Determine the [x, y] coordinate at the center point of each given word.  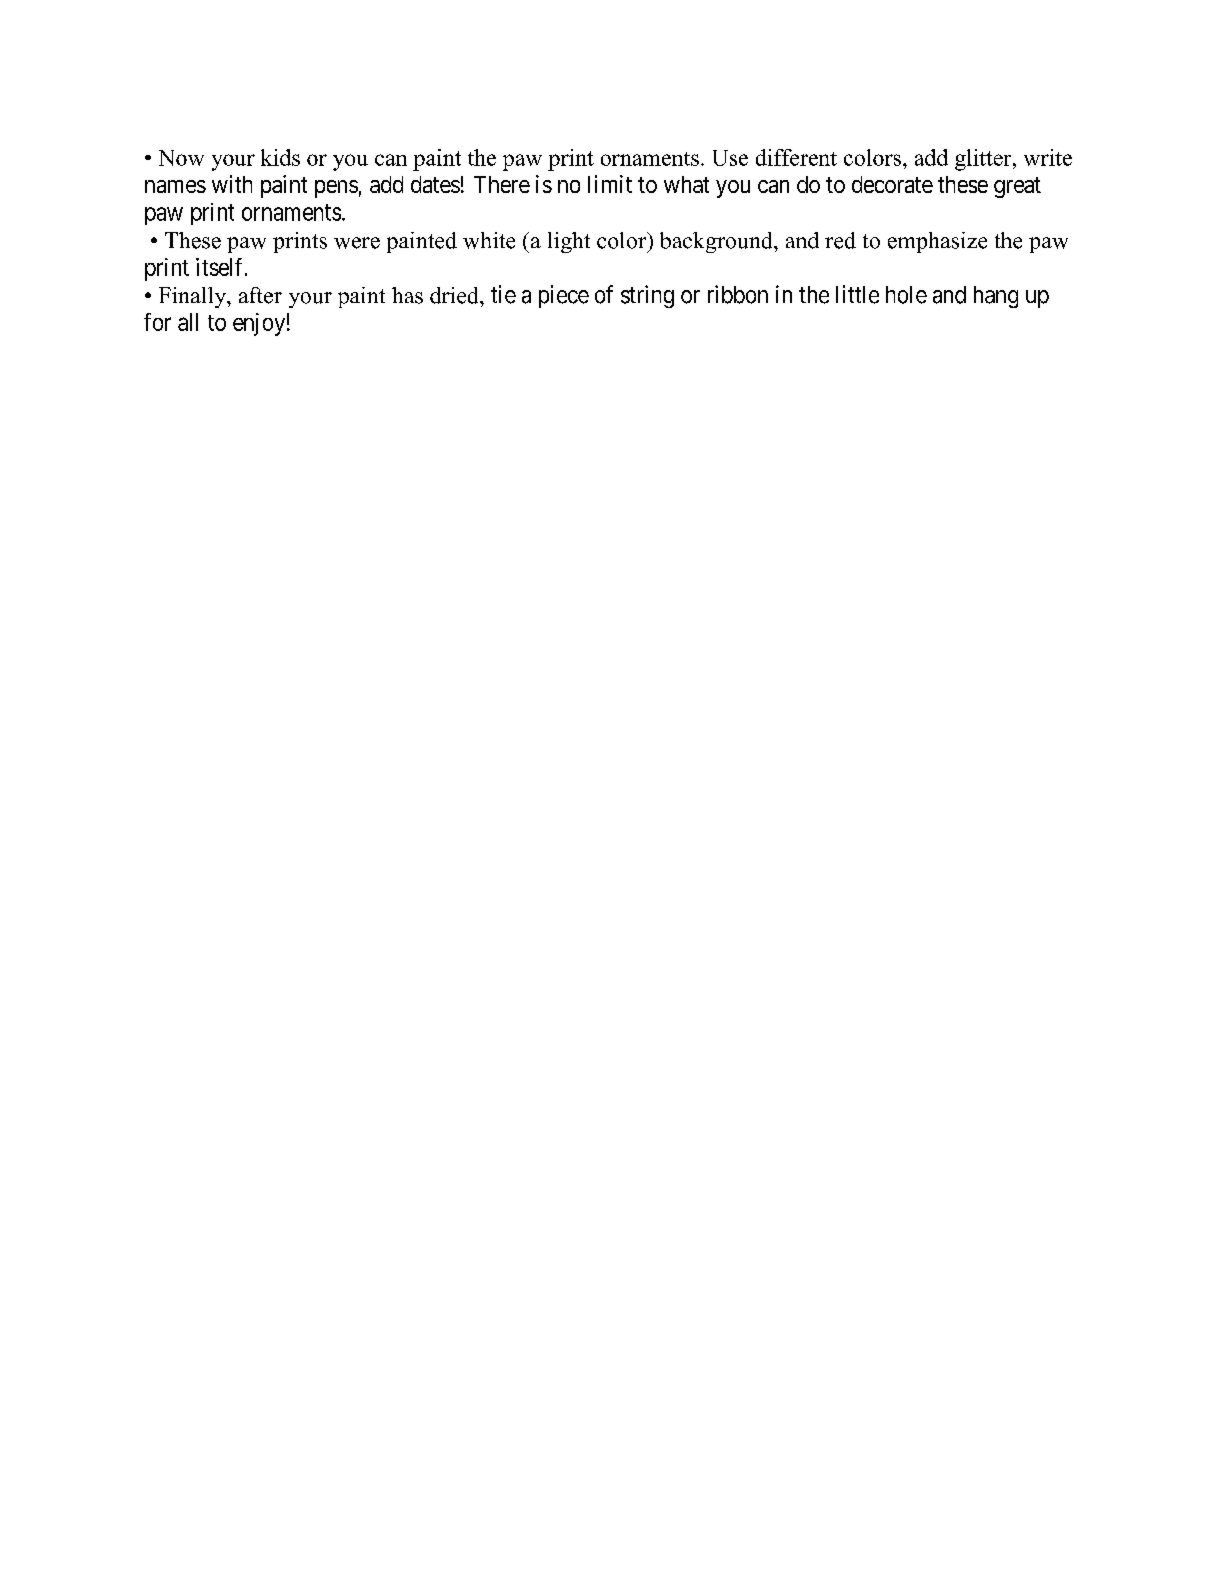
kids [280, 157]
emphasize [937, 242]
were [357, 243]
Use [730, 158]
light [569, 242]
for [157, 322]
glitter [984, 160]
